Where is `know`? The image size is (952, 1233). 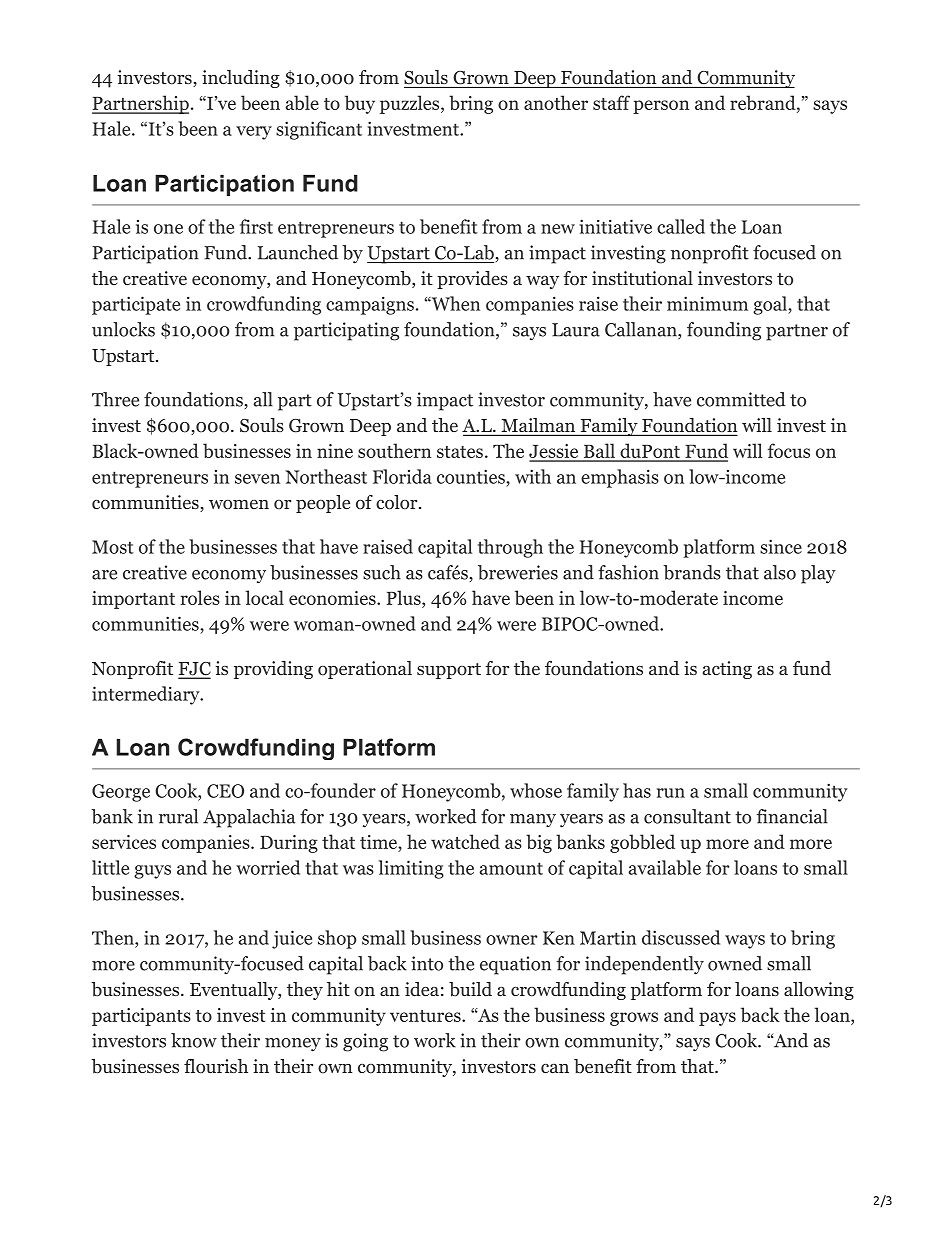 know is located at coordinates (194, 1040).
